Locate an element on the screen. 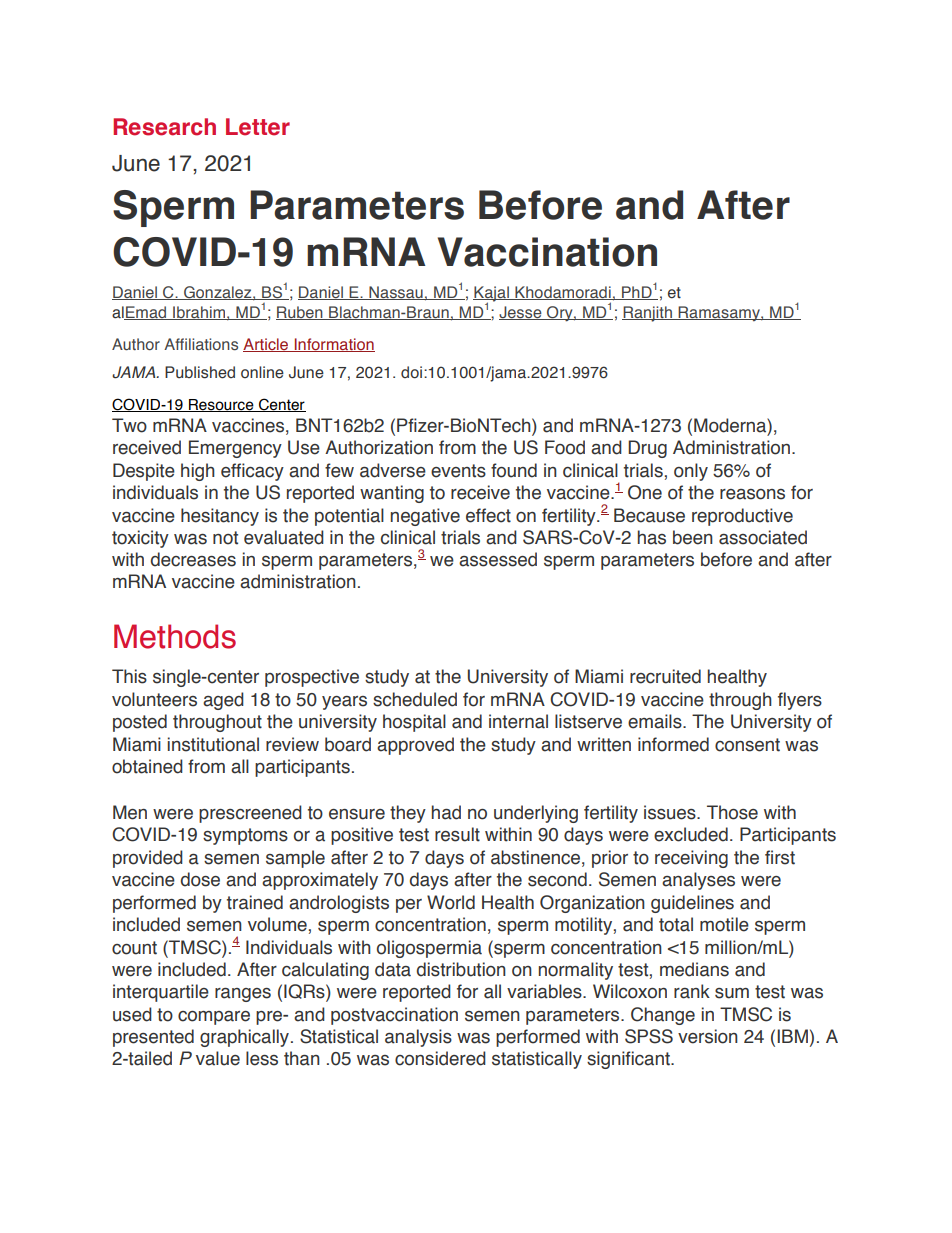 Image resolution: width=952 pixels, height=1233 pixels. Research is located at coordinates (164, 127).
